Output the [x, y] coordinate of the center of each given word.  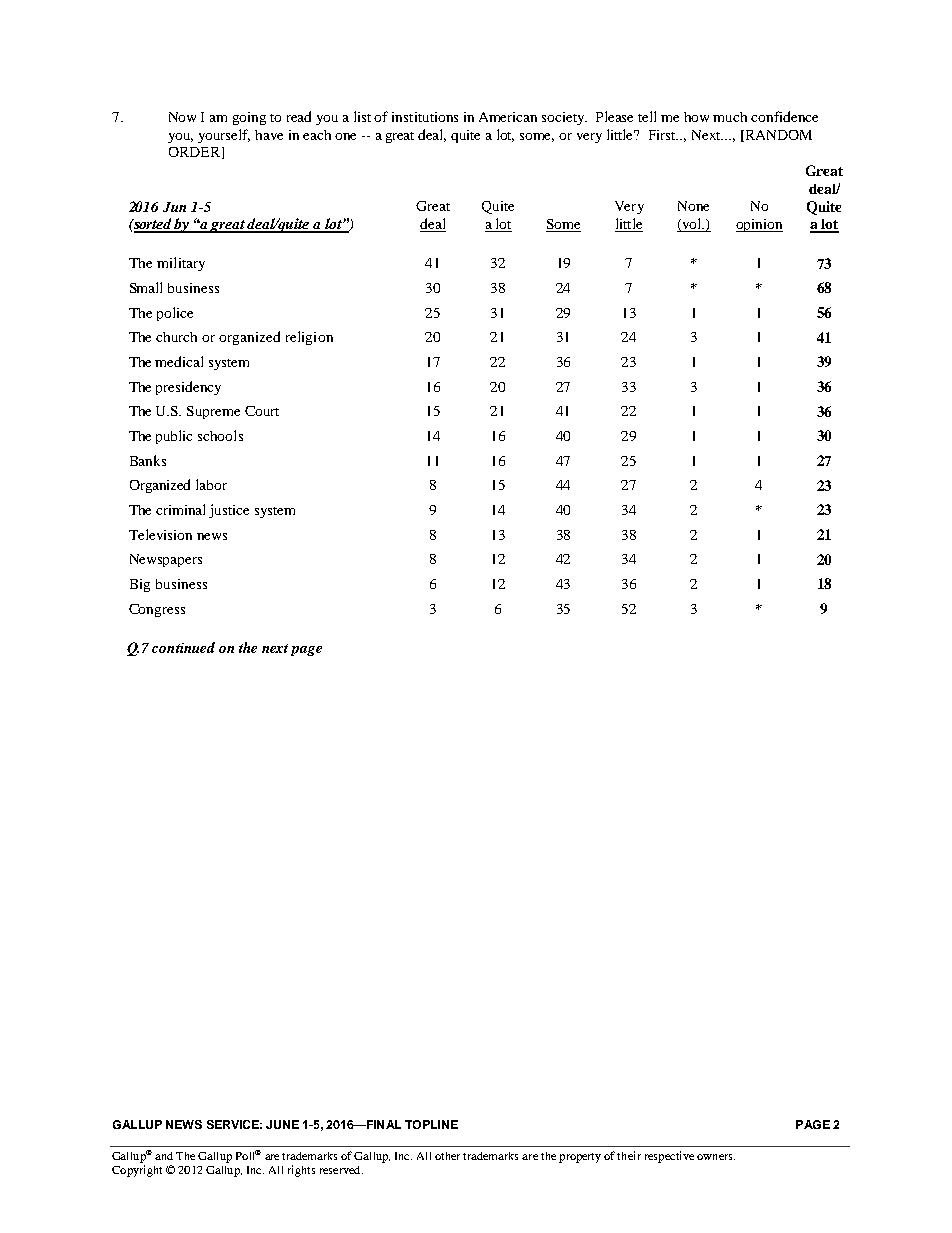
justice [229, 511]
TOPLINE [431, 1124]
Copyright [137, 1171]
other [447, 1156]
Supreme [213, 412]
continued [183, 647]
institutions [425, 117]
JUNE [282, 1124]
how [696, 117]
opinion [759, 225]
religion [309, 338]
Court [262, 411]
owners [716, 1157]
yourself [224, 136]
